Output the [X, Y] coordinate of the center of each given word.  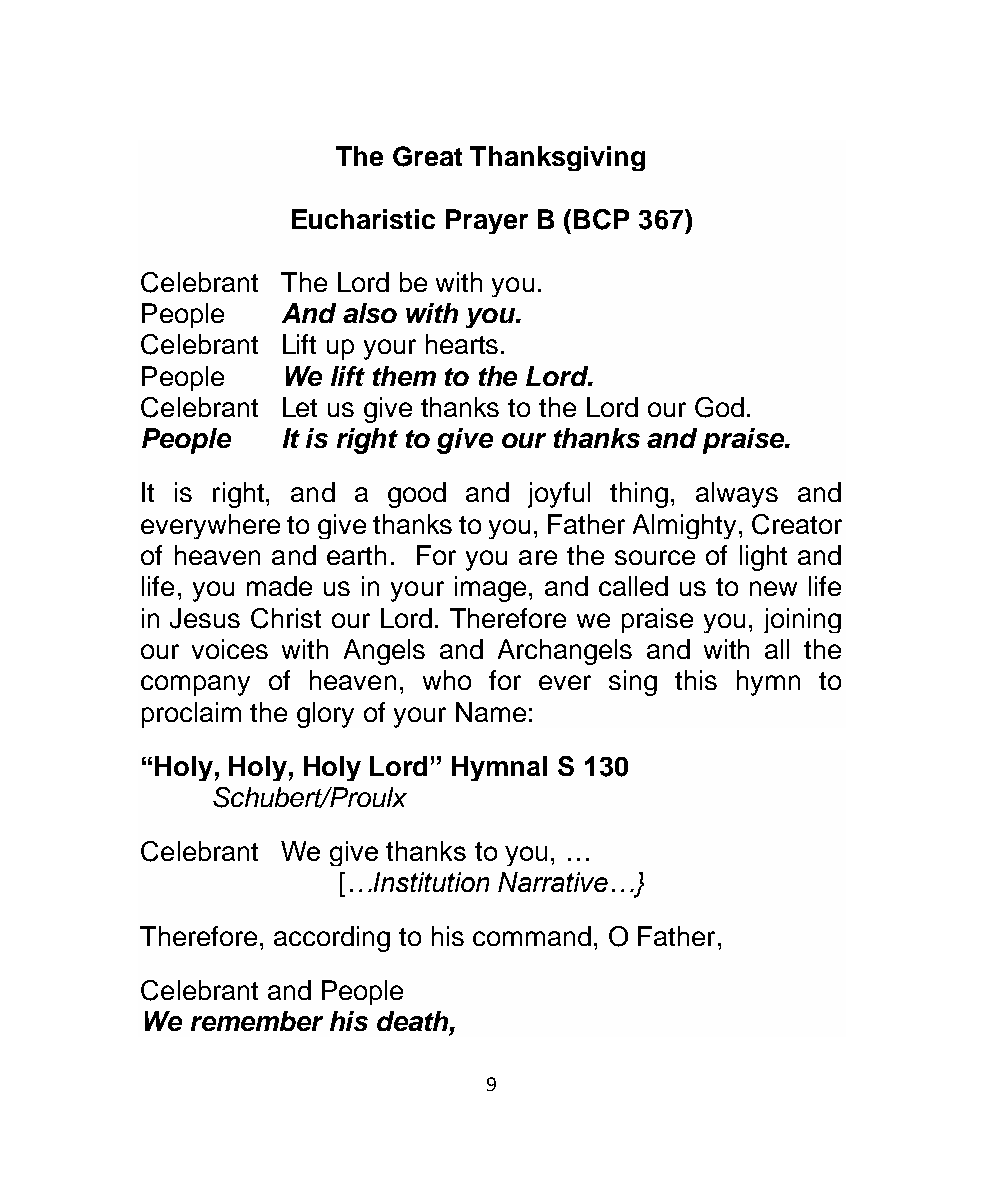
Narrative [553, 882]
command [532, 936]
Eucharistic [363, 219]
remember [257, 1021]
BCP [601, 219]
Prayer [487, 221]
